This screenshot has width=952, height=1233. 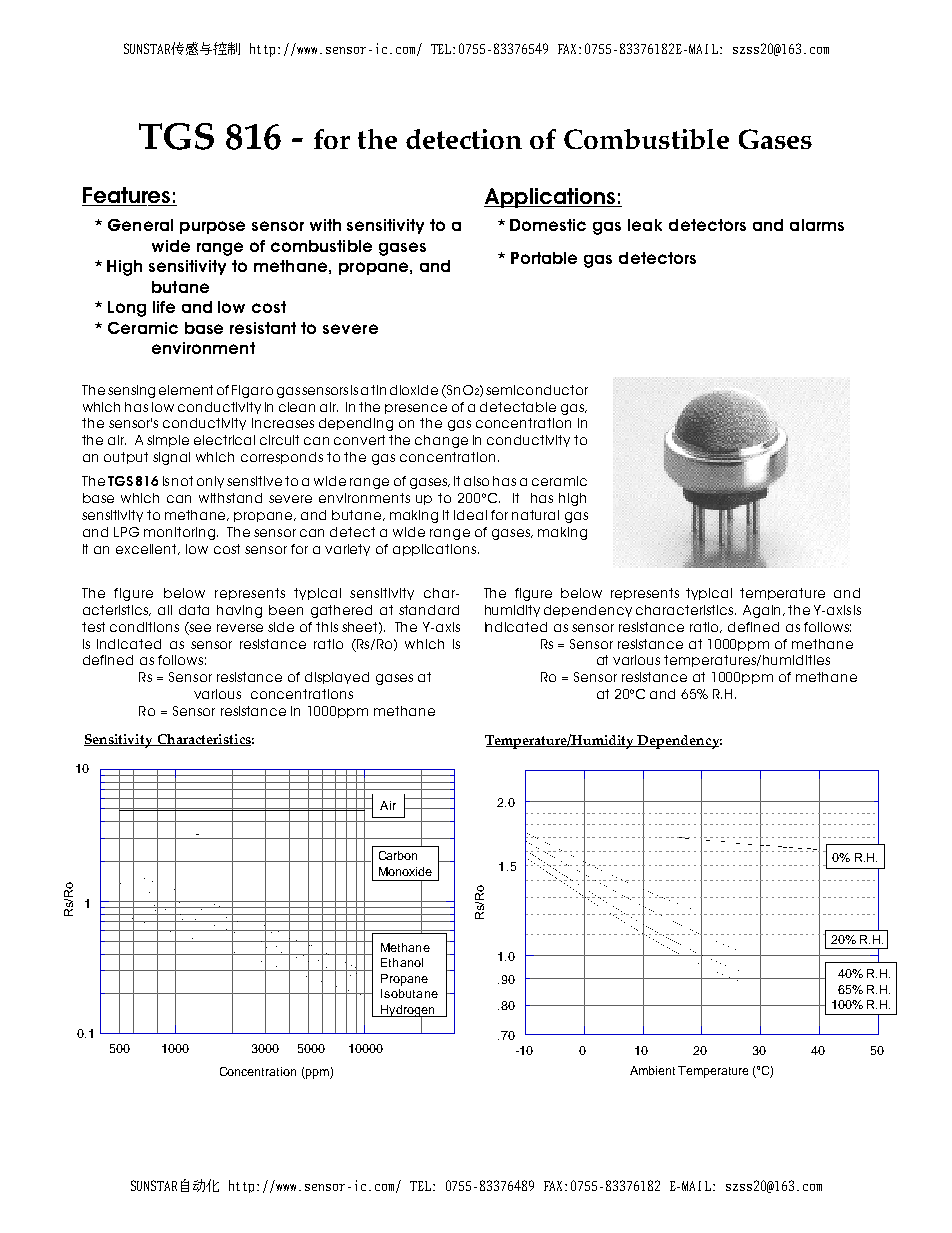 I want to click on dioxide, so click(x=414, y=390).
